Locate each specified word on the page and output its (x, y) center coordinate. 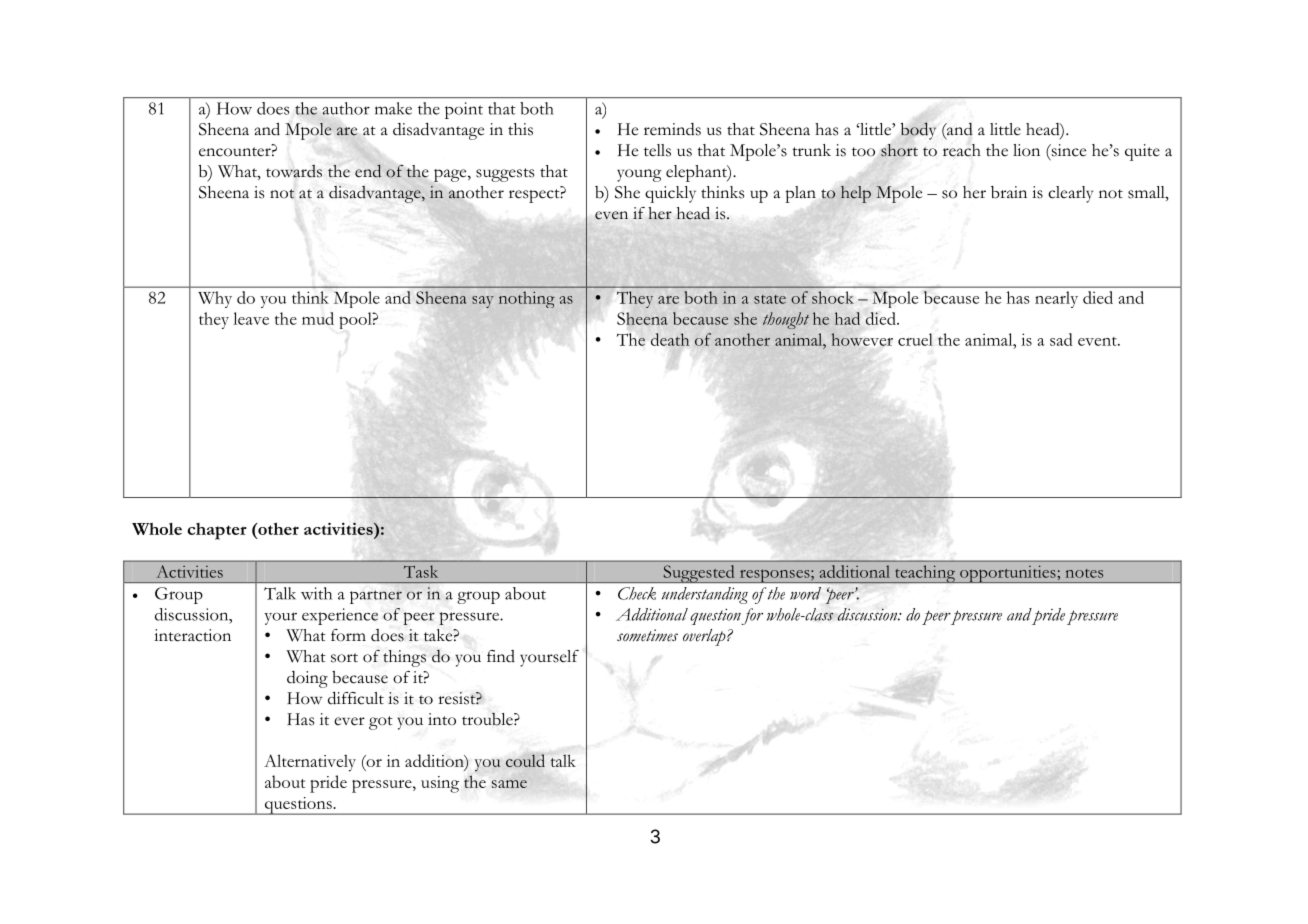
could (525, 760)
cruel (915, 339)
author (346, 108)
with (316, 593)
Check (637, 593)
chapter (217, 531)
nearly (1056, 299)
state (770, 299)
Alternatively (310, 763)
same (509, 784)
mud (318, 318)
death (670, 339)
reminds (672, 129)
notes (1084, 573)
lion (1026, 150)
